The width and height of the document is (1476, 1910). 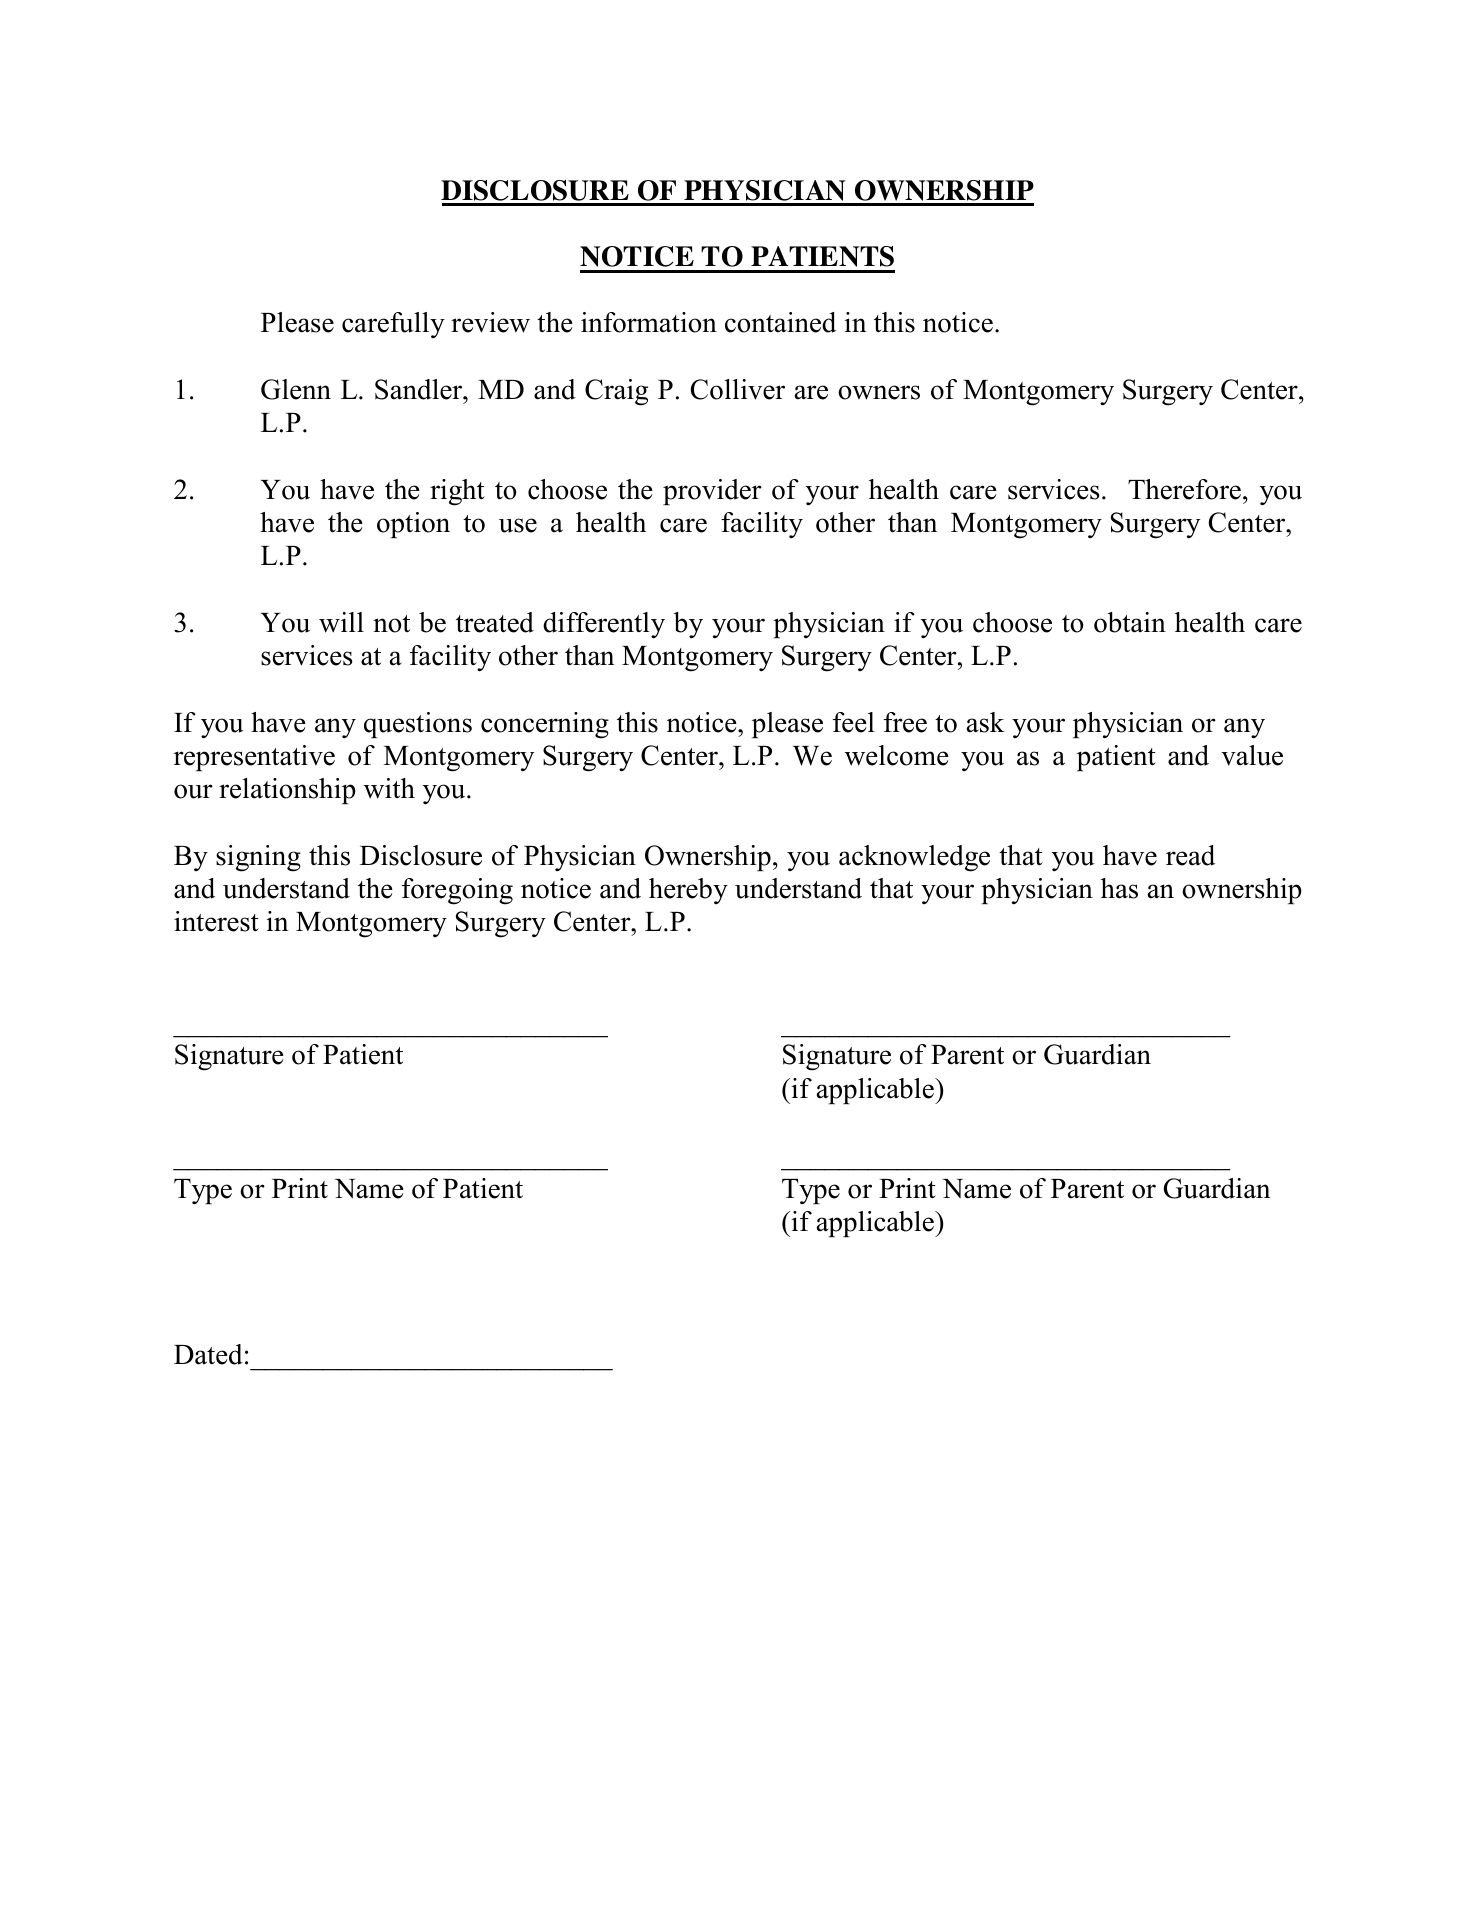 I want to click on welcome, so click(x=897, y=755).
